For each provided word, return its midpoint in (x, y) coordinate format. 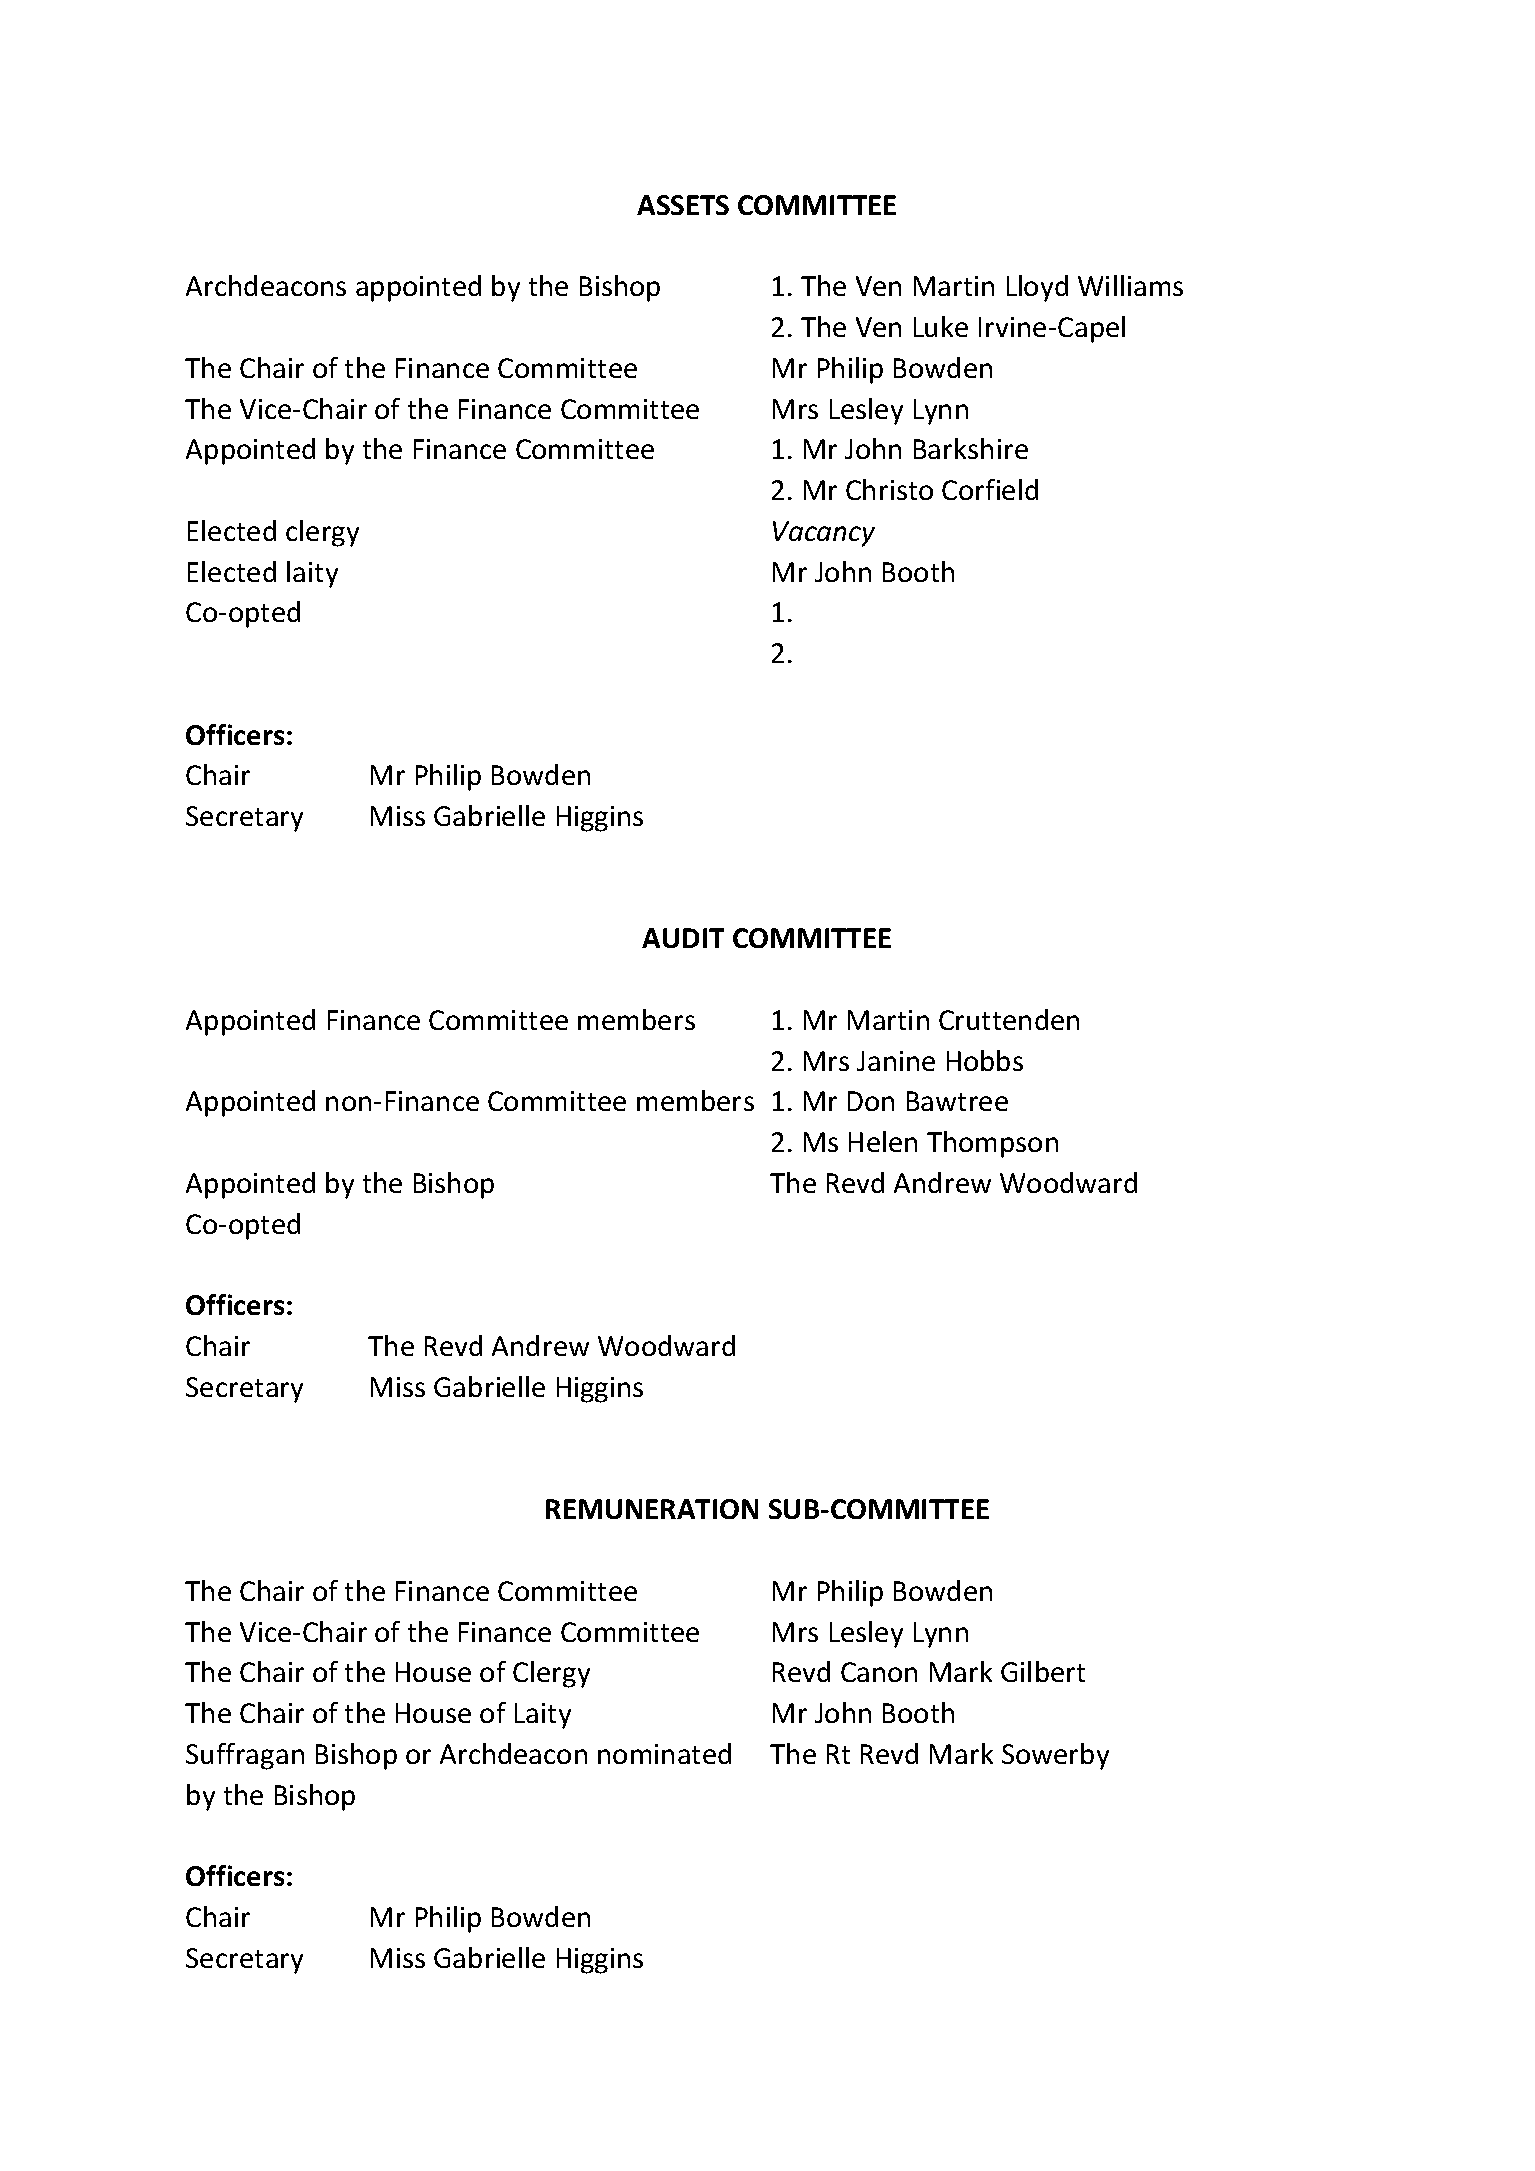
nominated (664, 1753)
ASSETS (683, 205)
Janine (896, 1061)
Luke (941, 326)
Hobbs (985, 1060)
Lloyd (1037, 288)
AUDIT (683, 938)
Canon (879, 1672)
